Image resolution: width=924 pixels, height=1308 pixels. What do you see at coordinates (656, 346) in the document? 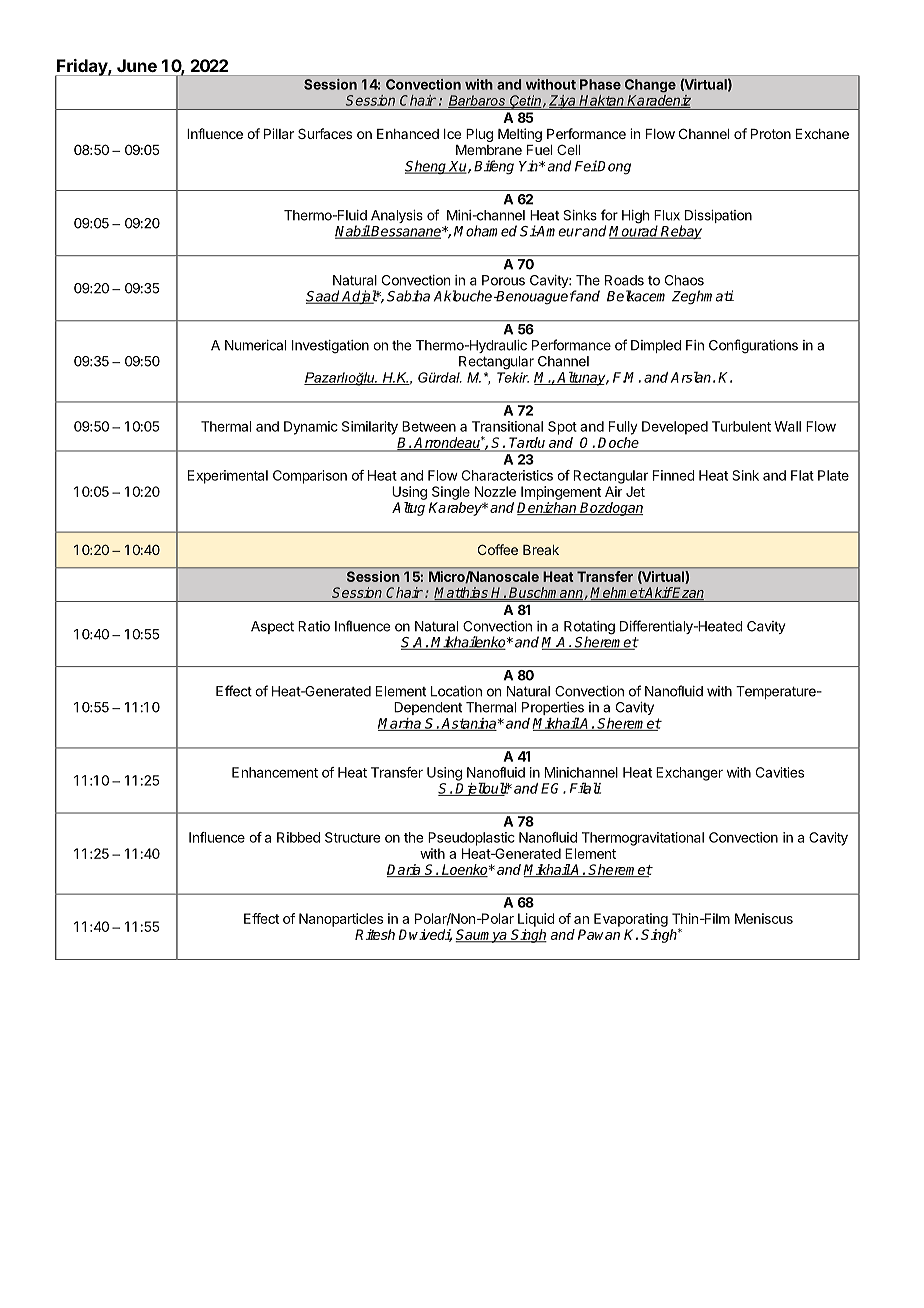
I see `Dimpled` at bounding box center [656, 346].
